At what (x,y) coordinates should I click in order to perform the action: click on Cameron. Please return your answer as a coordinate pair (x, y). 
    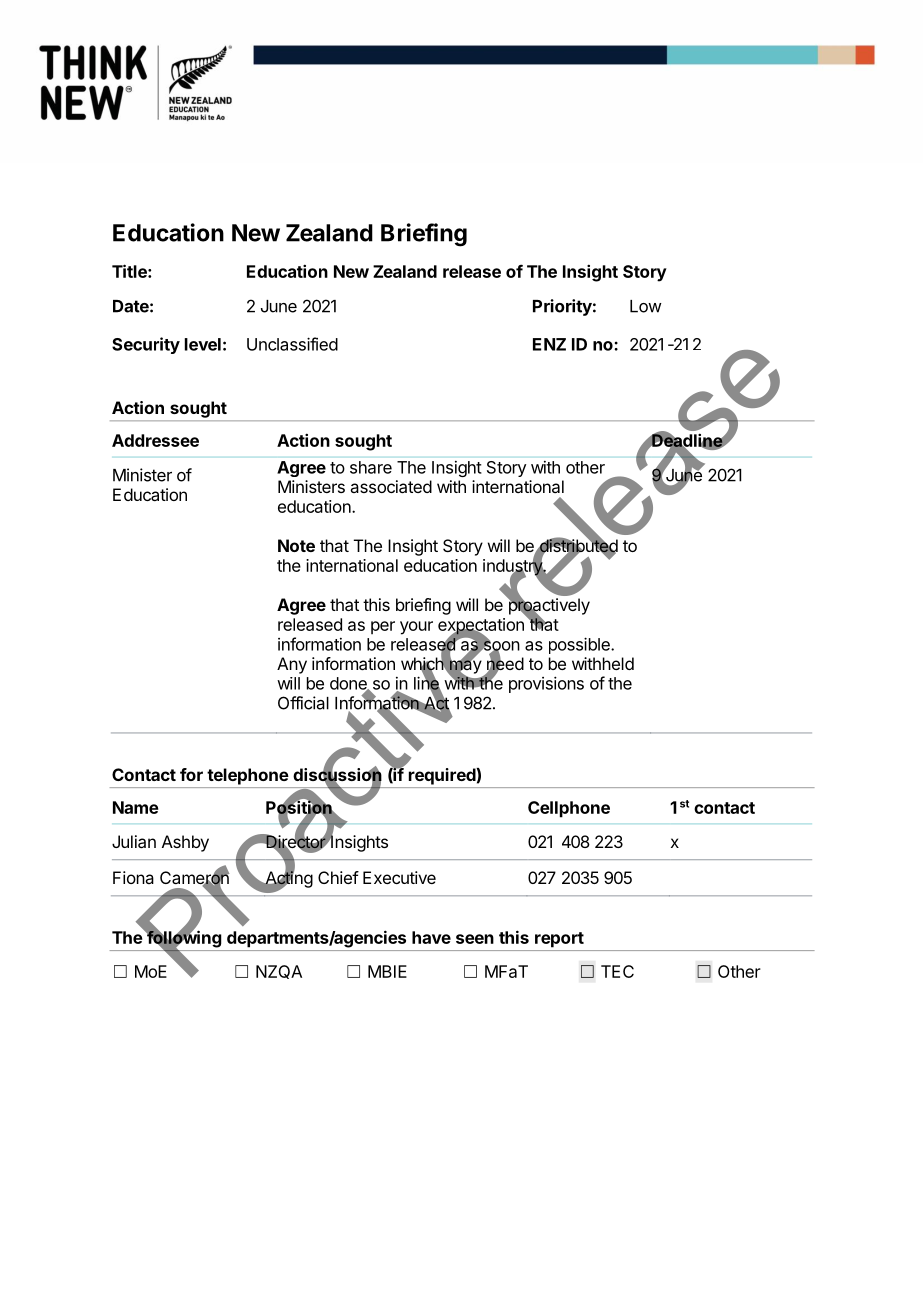
    Looking at the image, I should click on (194, 878).
